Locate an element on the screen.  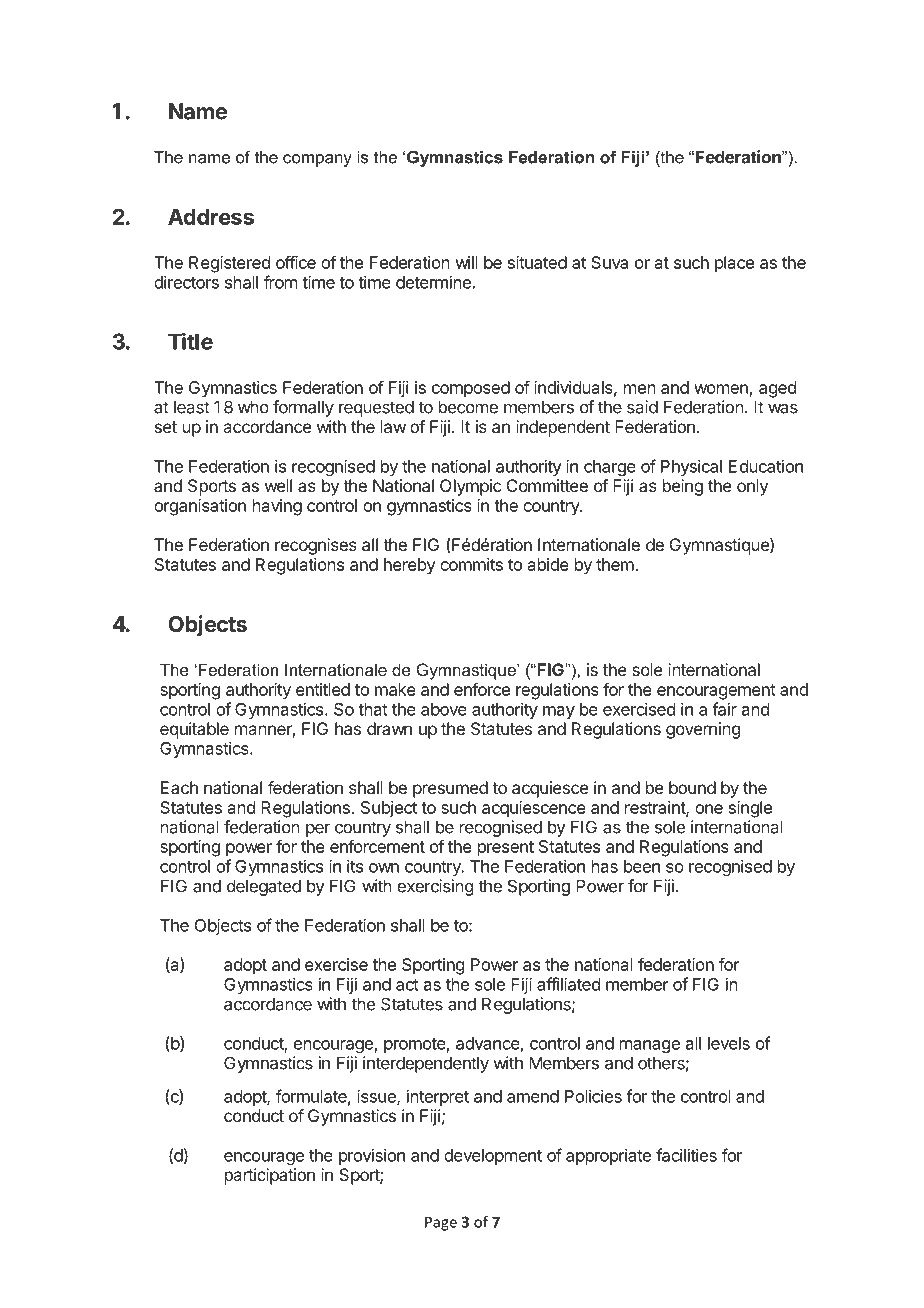
equitable is located at coordinates (194, 730).
